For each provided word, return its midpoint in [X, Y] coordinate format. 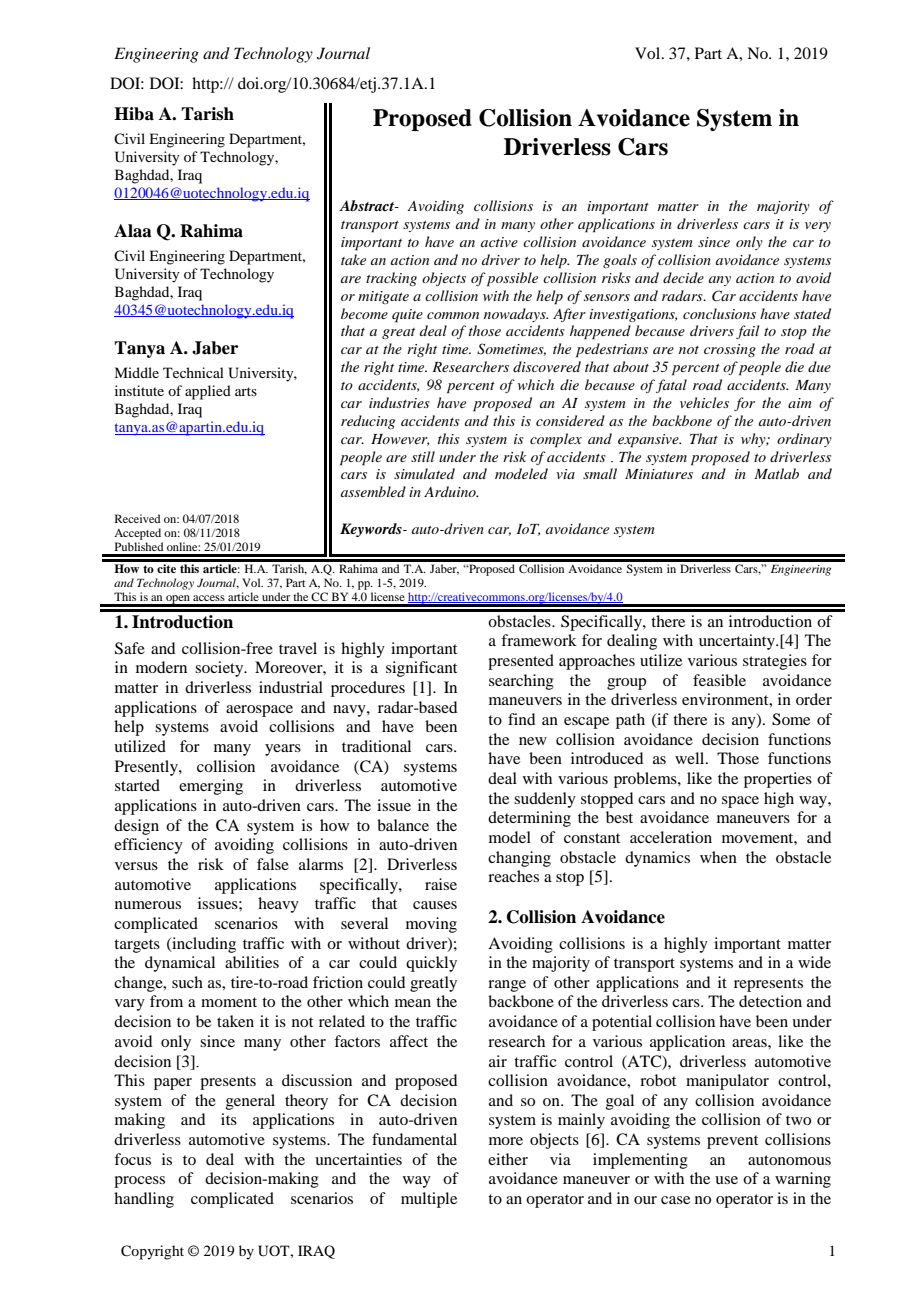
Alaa [133, 231]
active [499, 242]
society [220, 669]
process [139, 1182]
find [521, 719]
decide [683, 277]
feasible [719, 680]
